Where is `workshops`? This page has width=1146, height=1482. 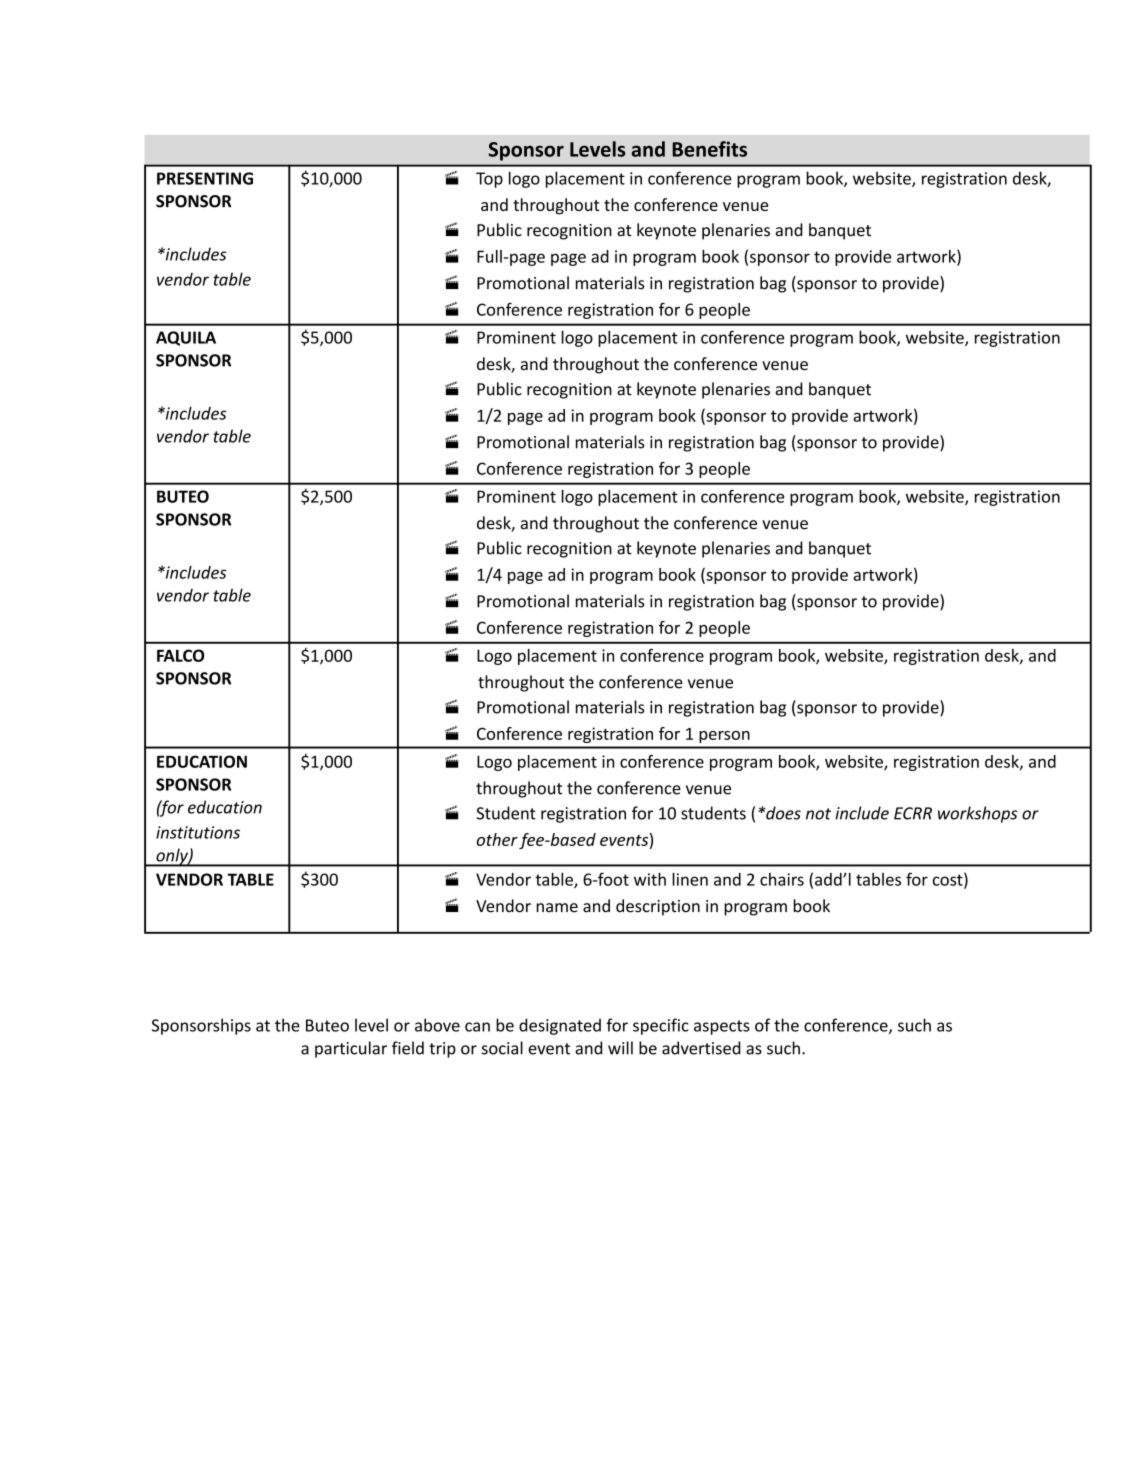
workshops is located at coordinates (978, 814).
